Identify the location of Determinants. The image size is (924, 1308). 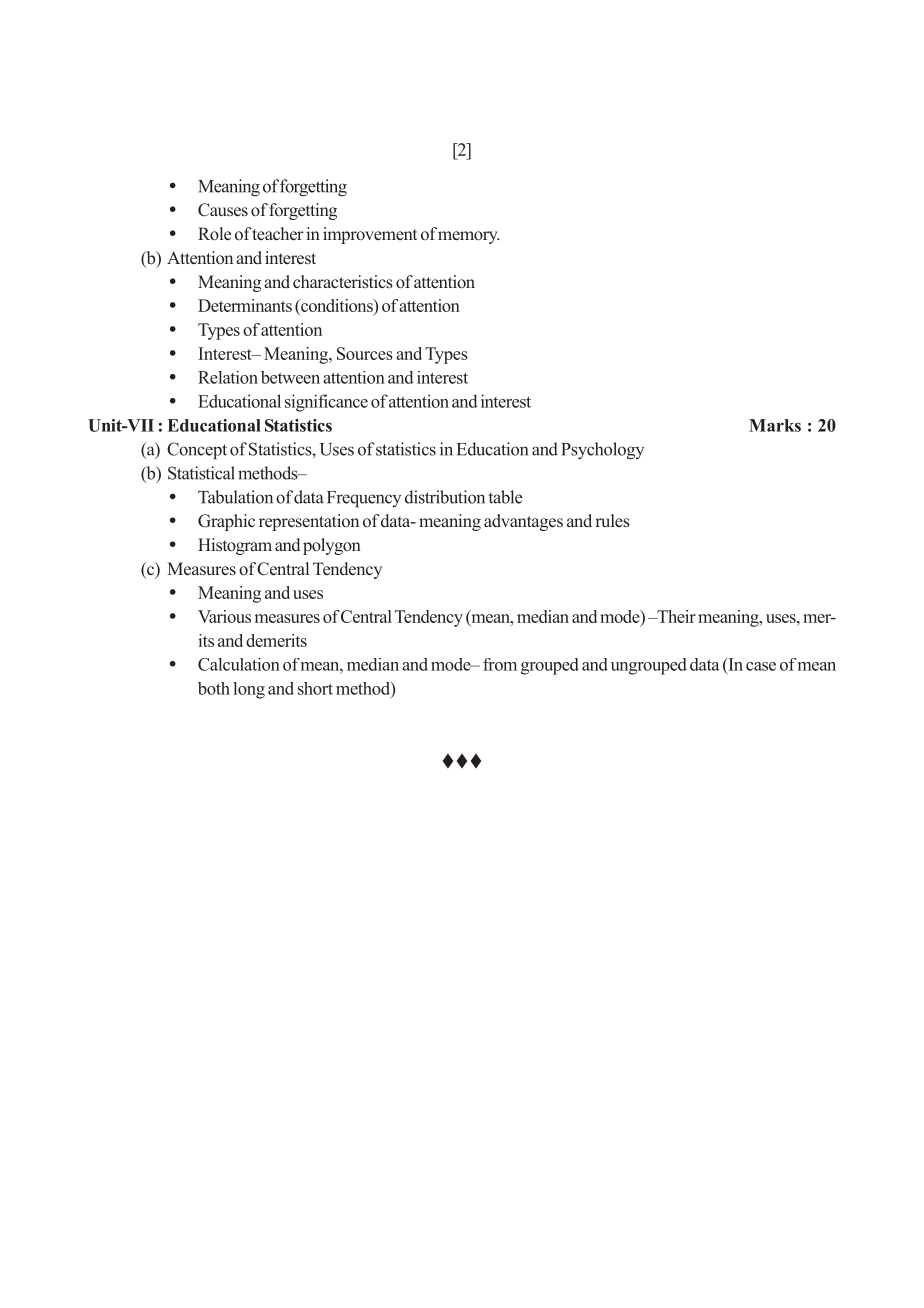
(245, 305).
